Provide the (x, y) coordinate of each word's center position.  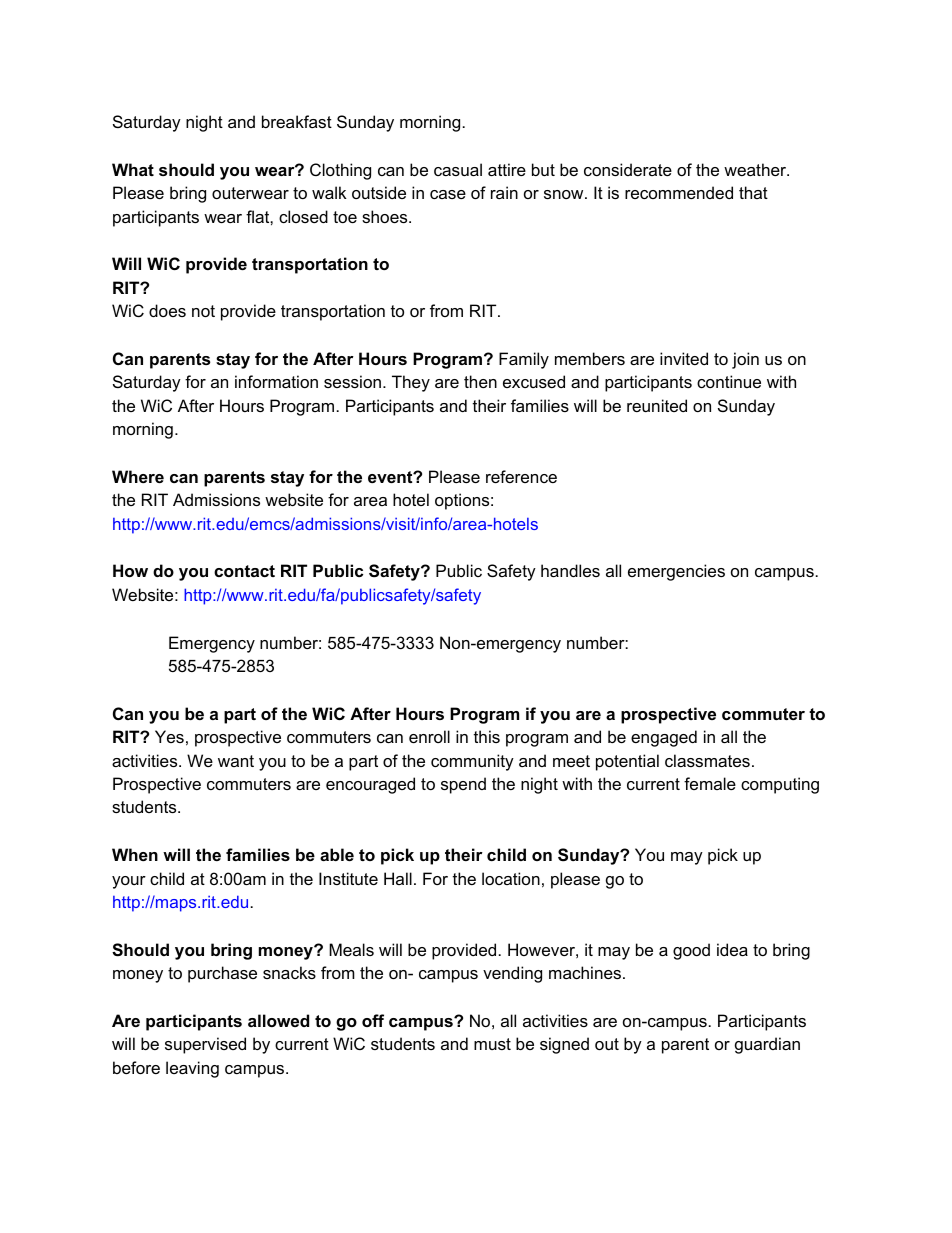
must (492, 1044)
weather (756, 169)
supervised (205, 1045)
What (133, 169)
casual (458, 169)
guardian (767, 1045)
